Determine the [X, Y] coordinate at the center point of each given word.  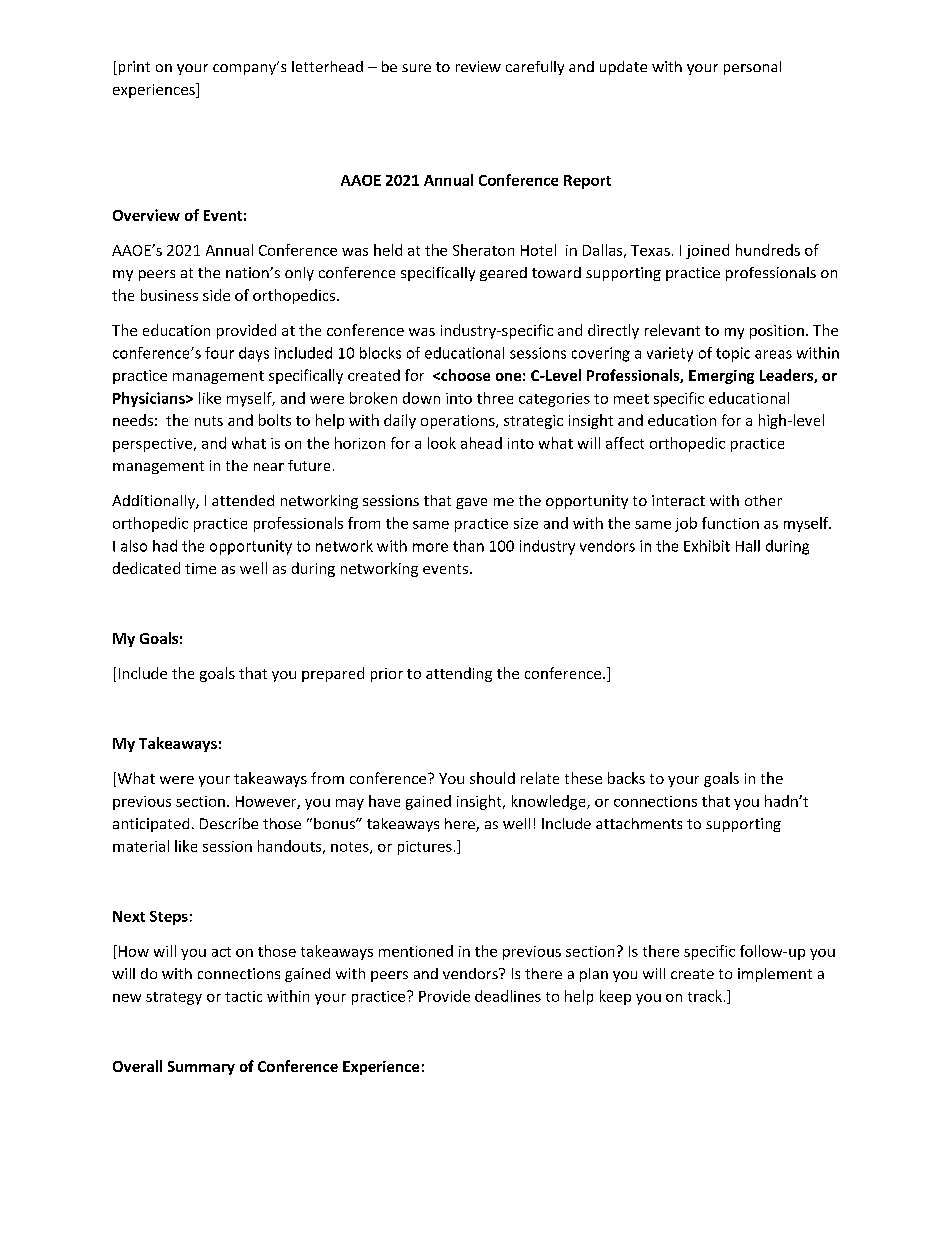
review [478, 66]
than [468, 546]
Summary [201, 1068]
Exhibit [707, 546]
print [133, 68]
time [200, 568]
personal [752, 68]
